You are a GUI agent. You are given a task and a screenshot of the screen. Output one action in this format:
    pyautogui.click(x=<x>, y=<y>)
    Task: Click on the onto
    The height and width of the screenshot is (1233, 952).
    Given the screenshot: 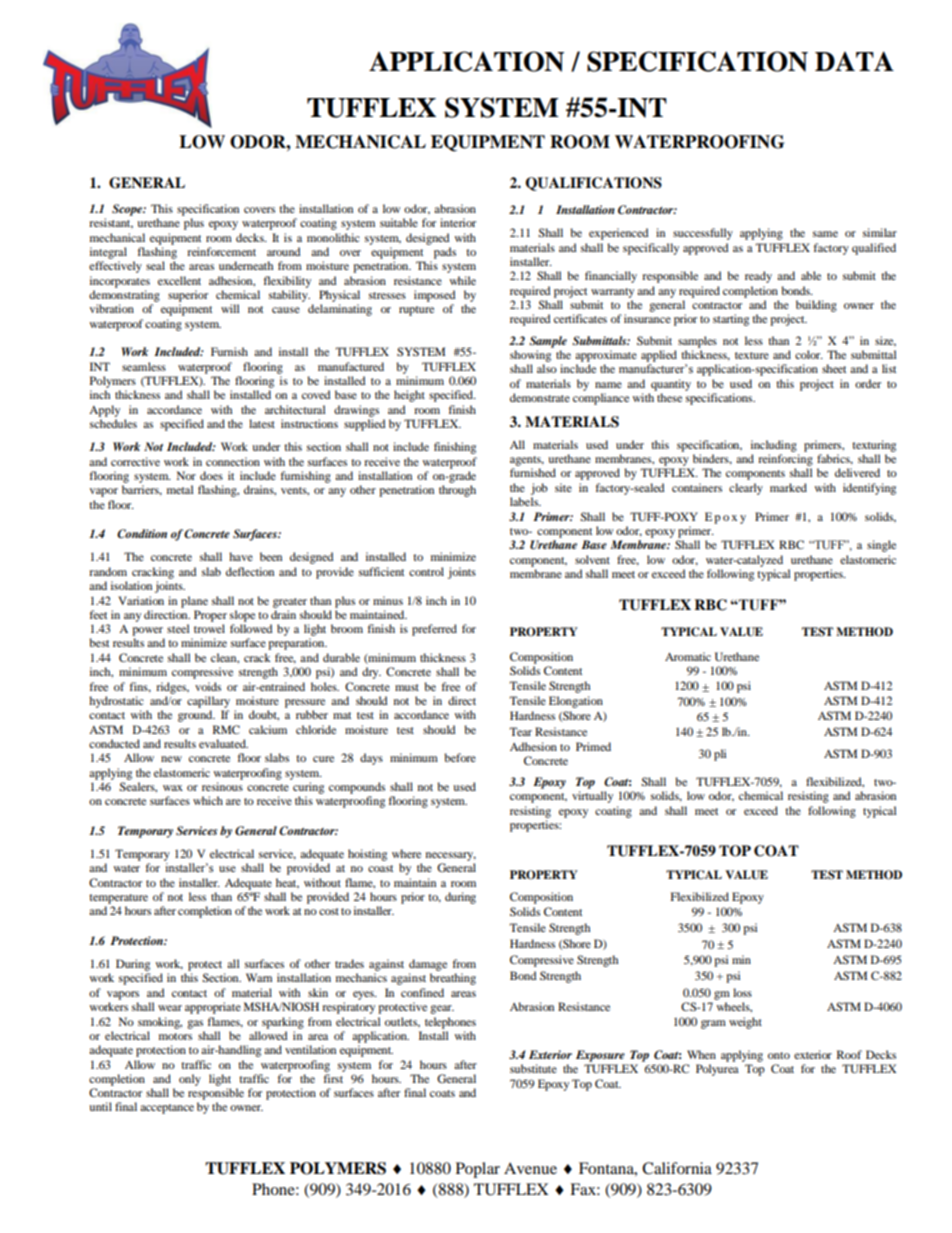 What is the action you would take?
    pyautogui.click(x=779, y=1055)
